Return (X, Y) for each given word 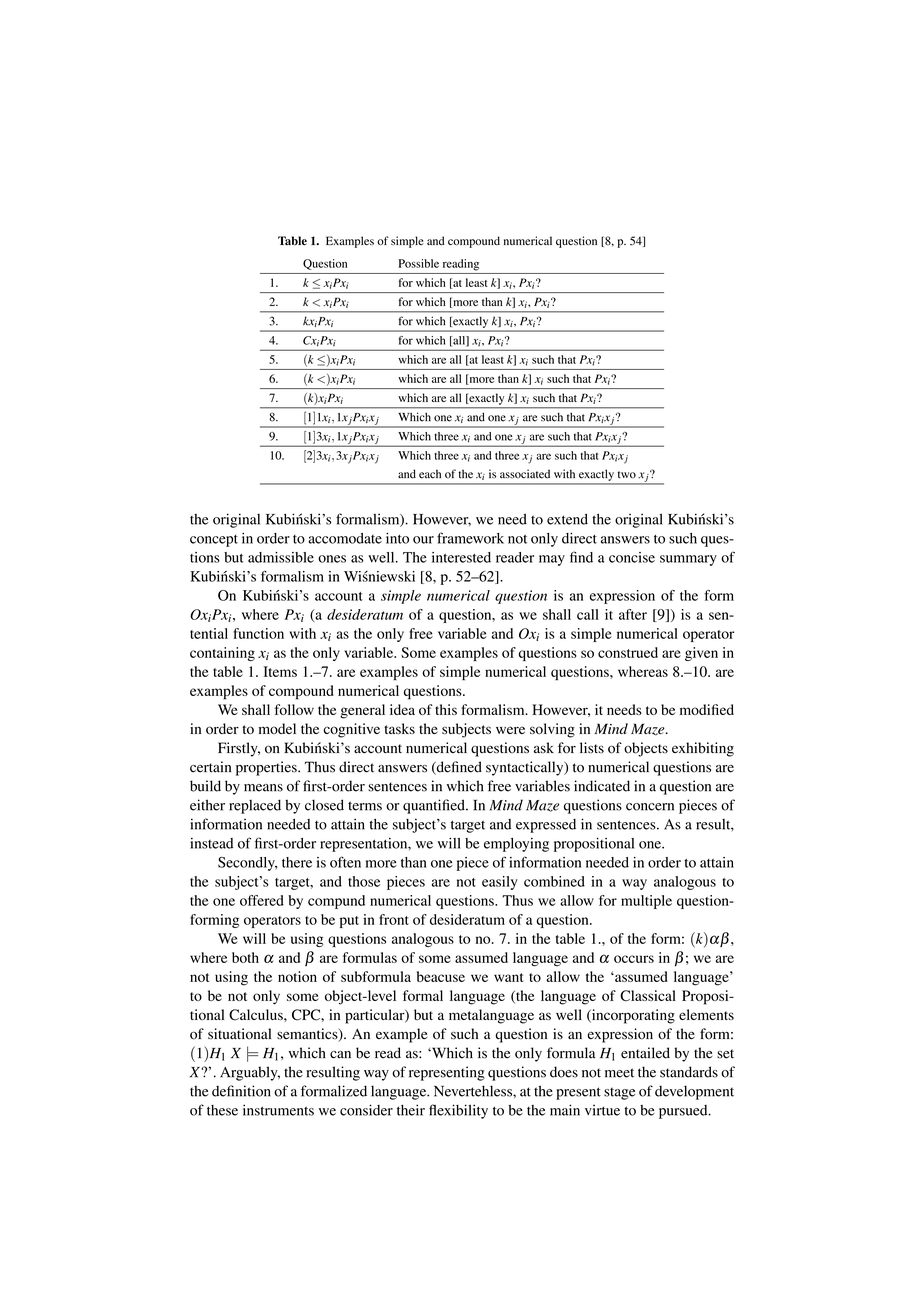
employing (516, 845)
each (430, 474)
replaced (255, 806)
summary (688, 560)
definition (241, 1091)
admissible (281, 557)
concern (650, 807)
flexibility (458, 1111)
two (627, 475)
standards (689, 1072)
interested (461, 557)
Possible (418, 263)
